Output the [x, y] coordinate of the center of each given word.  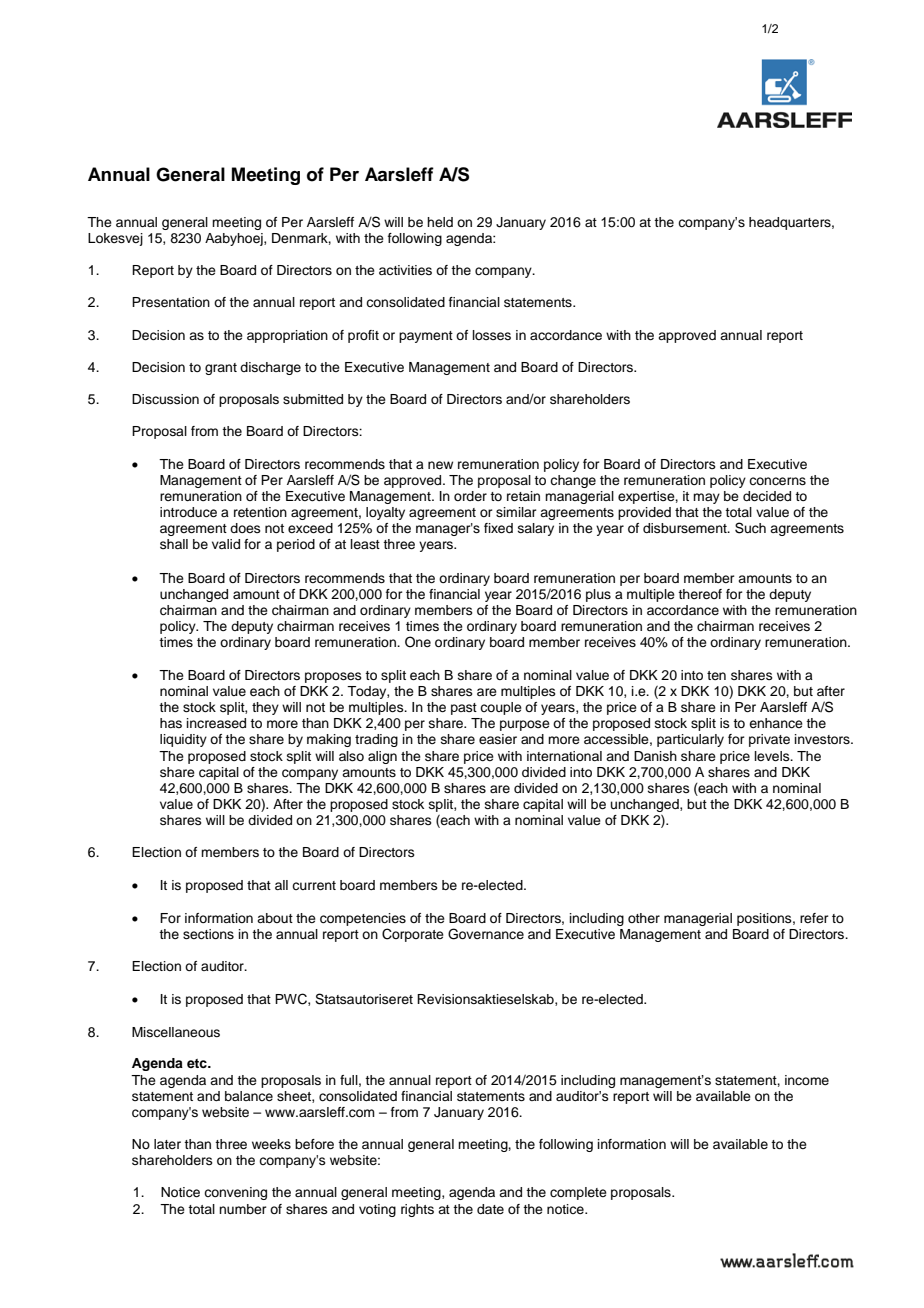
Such [750, 528]
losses [492, 335]
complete [578, 1193]
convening [235, 1193]
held [440, 222]
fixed [498, 528]
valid [226, 544]
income [807, 1080]
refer [814, 918]
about [275, 918]
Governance [486, 934]
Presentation [171, 302]
